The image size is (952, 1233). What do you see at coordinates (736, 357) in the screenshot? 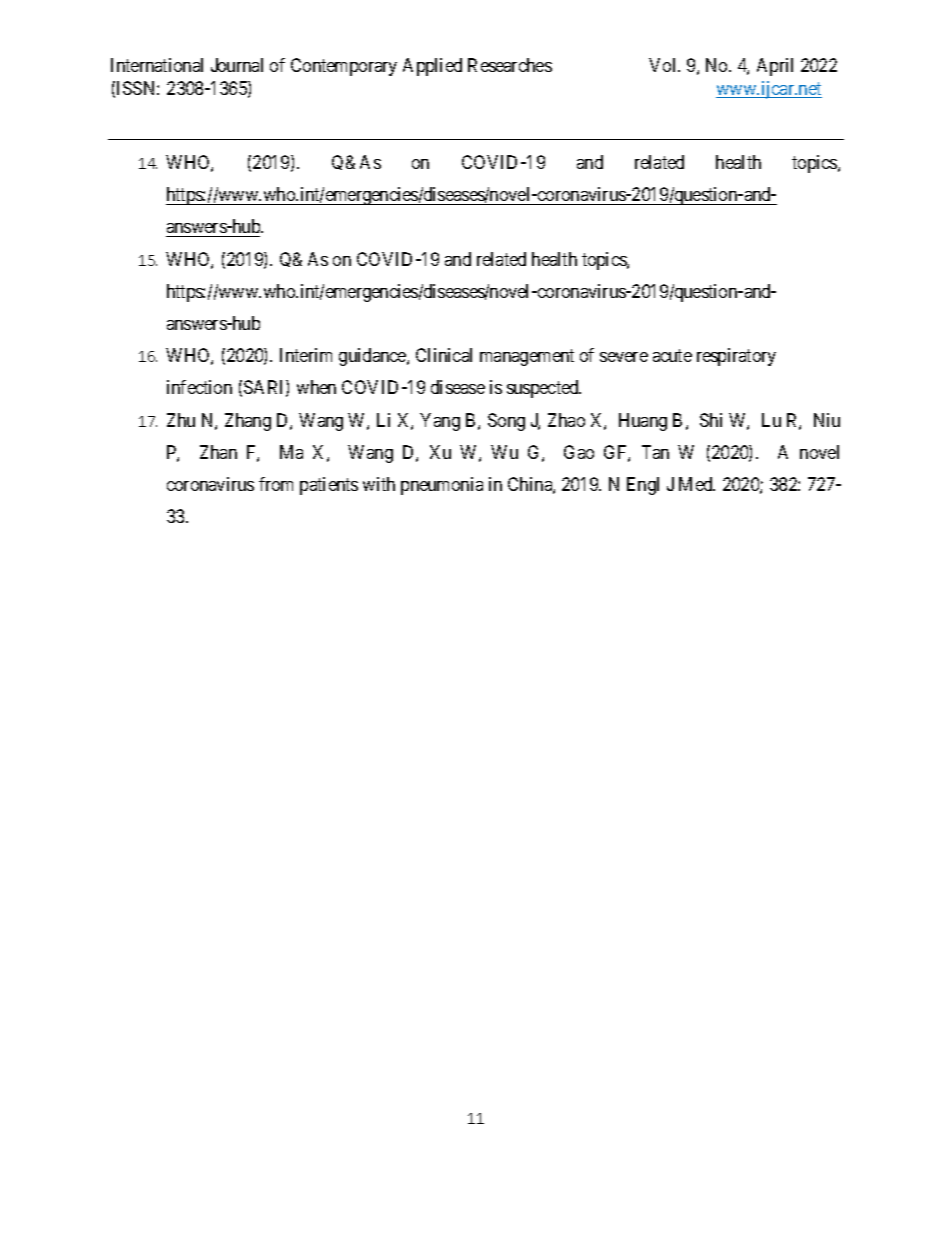
I see `respiratory` at bounding box center [736, 357].
